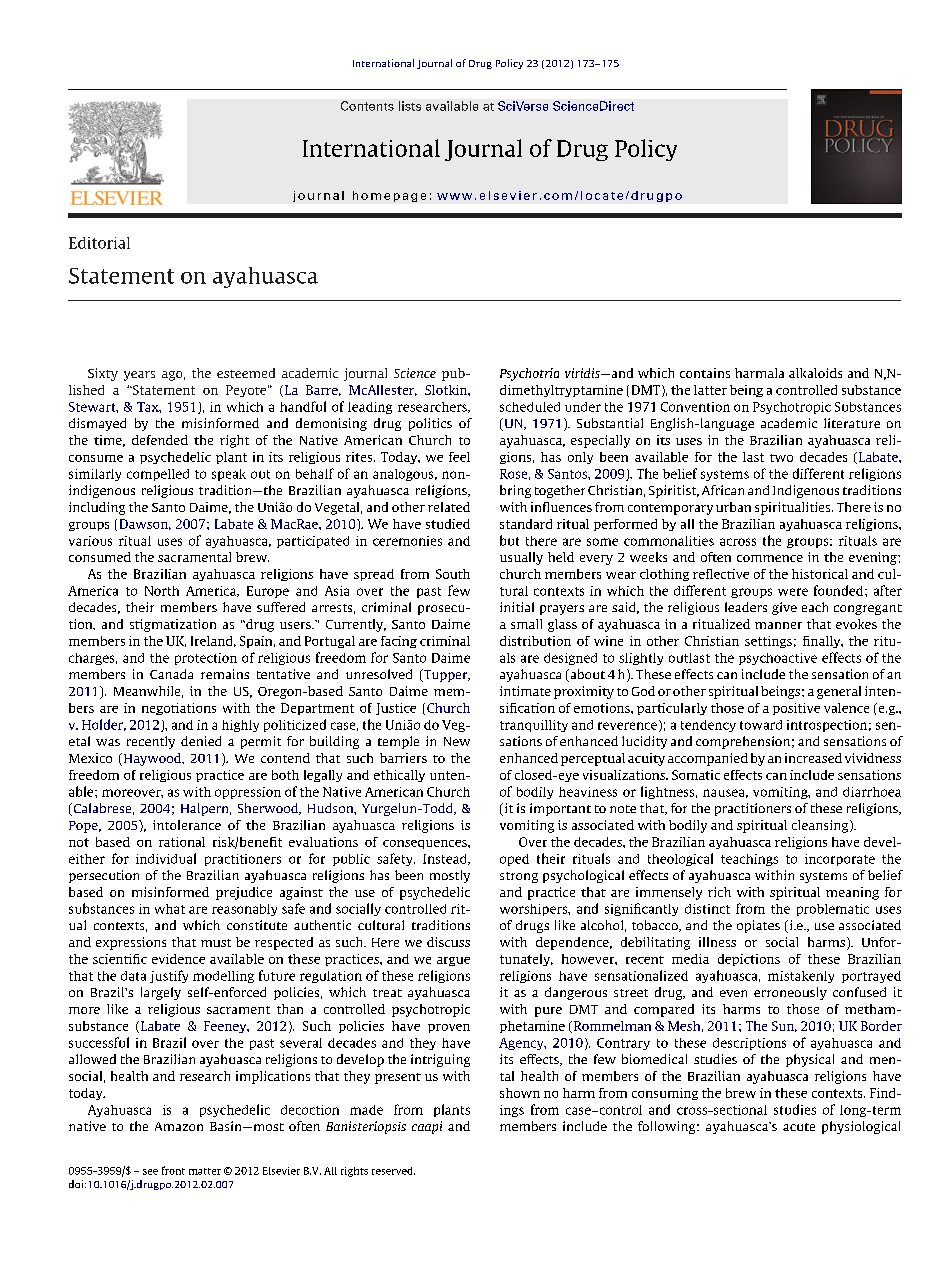 This screenshot has width=952, height=1270. Describe the element at coordinates (171, 674) in the screenshot. I see `Canada` at that location.
